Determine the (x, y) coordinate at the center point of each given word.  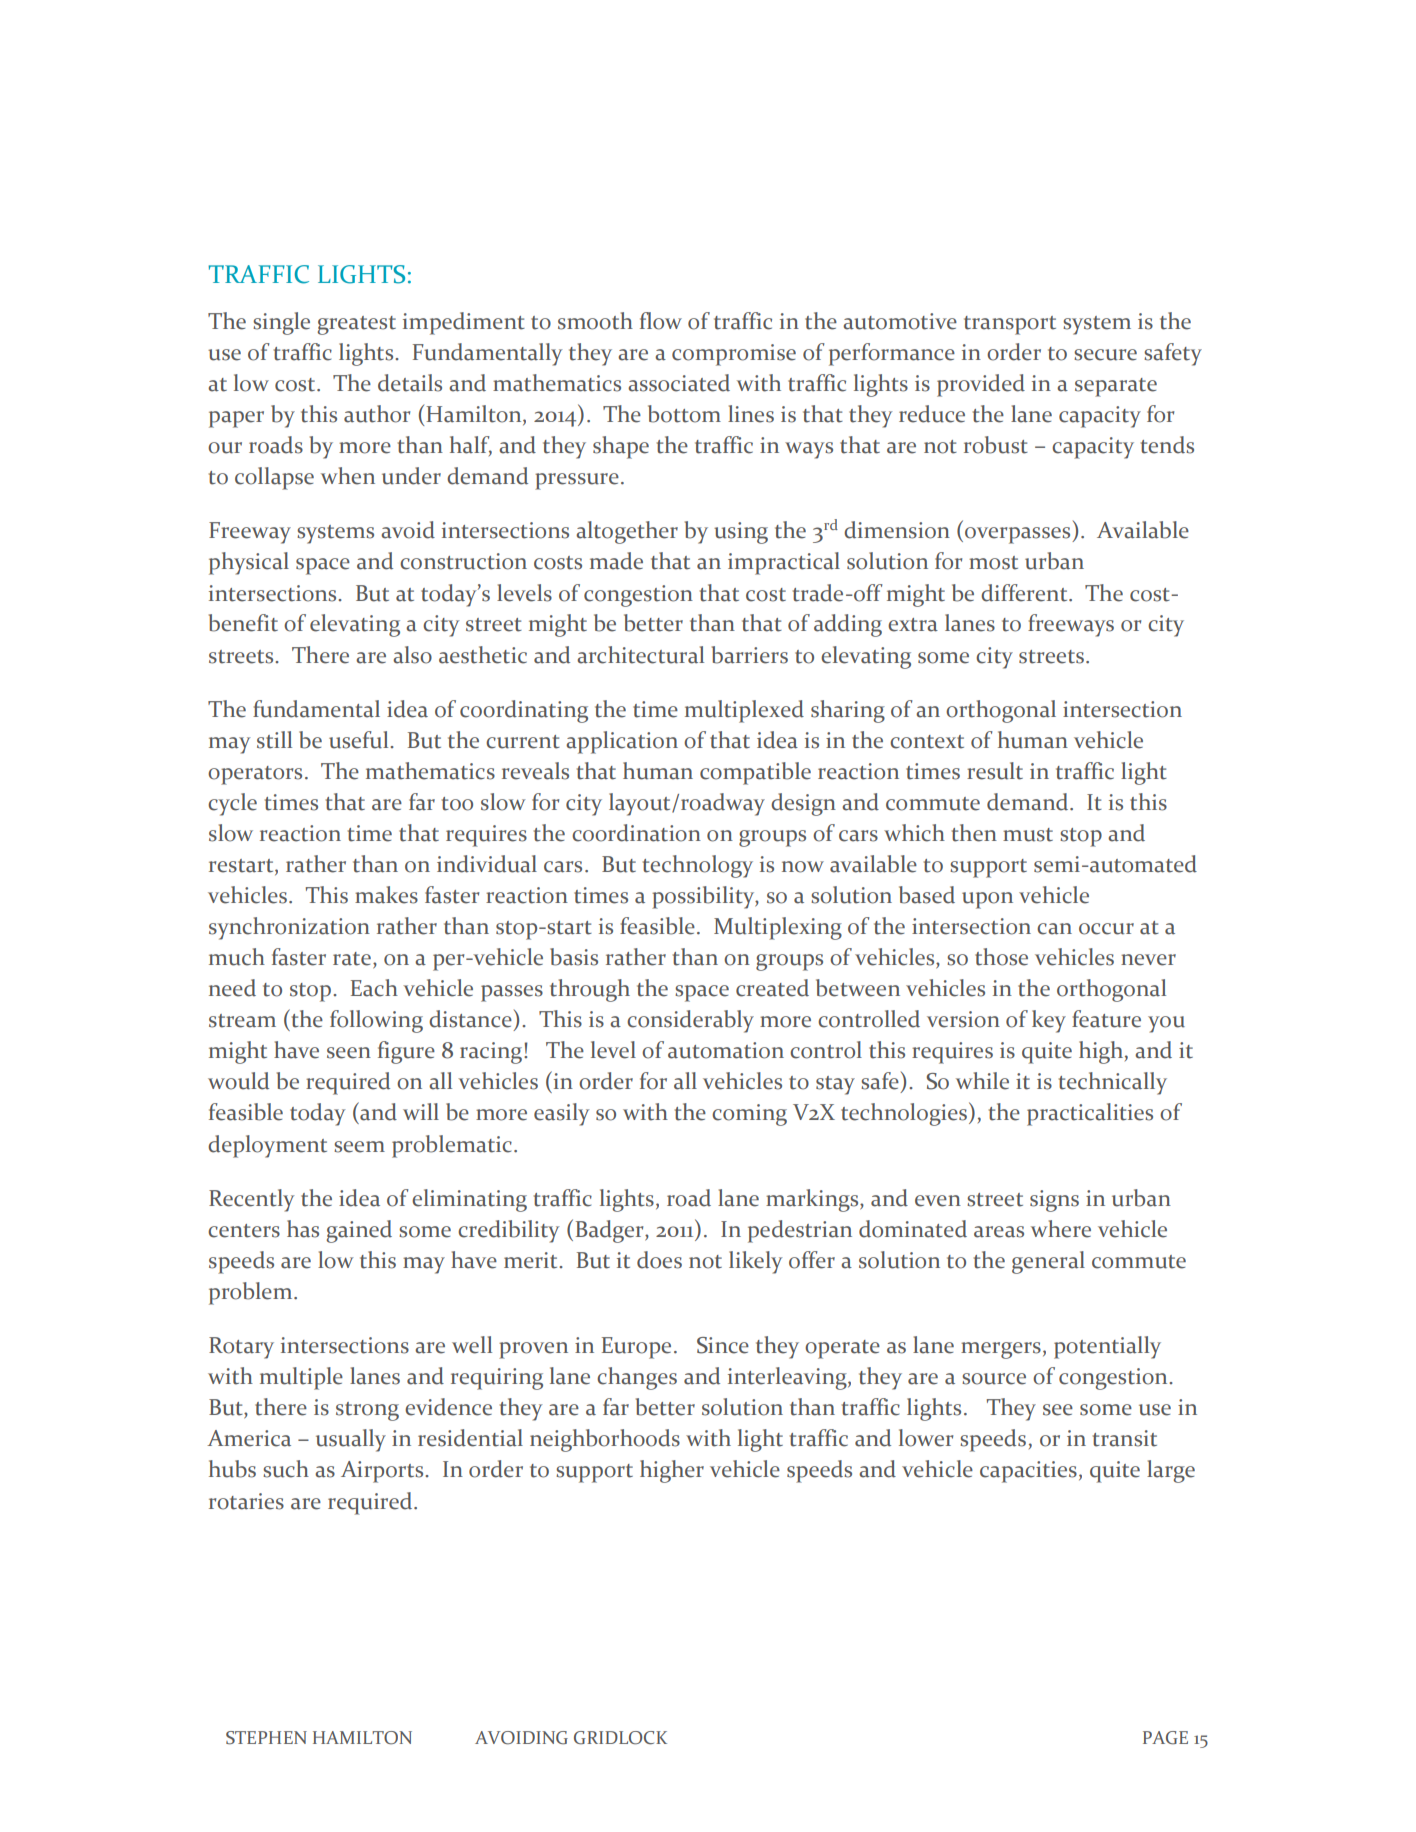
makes (386, 895)
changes (637, 1378)
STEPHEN (266, 1738)
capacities (1028, 1472)
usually (351, 1440)
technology (698, 866)
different (1025, 593)
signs (1054, 1201)
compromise (734, 355)
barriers (750, 655)
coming (749, 1115)
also (412, 655)
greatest (356, 325)
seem (359, 1147)
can (1054, 929)
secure (1105, 355)
